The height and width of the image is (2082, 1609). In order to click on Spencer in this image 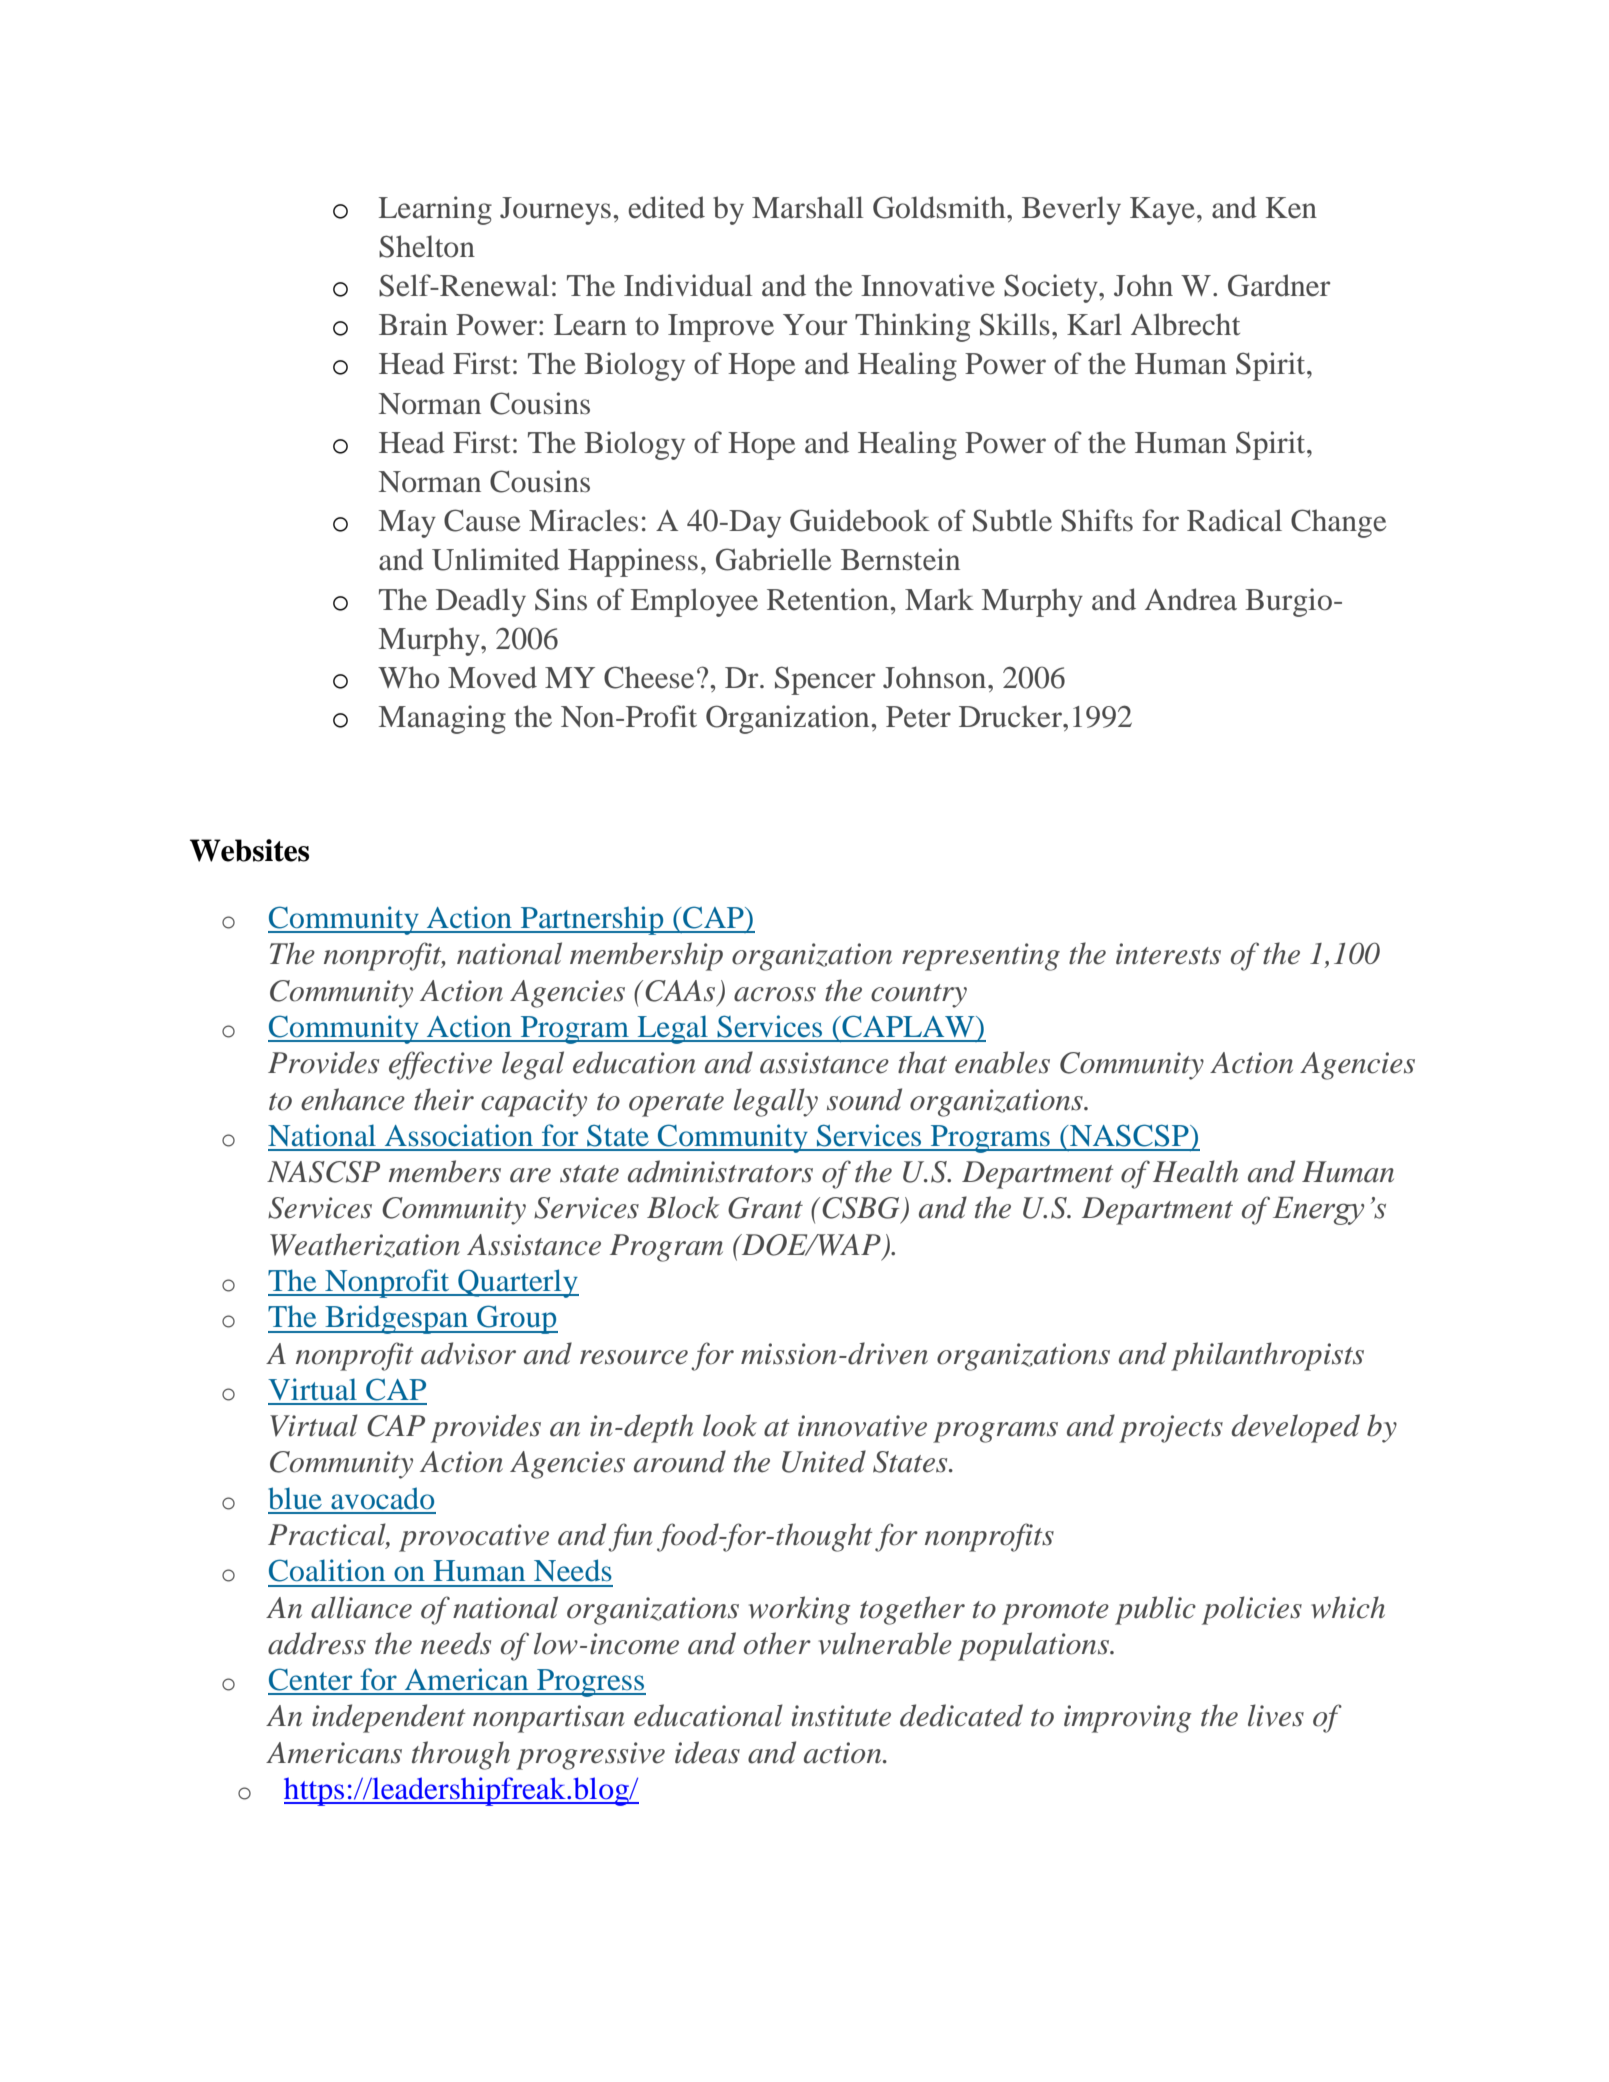, I will do `click(825, 680)`.
